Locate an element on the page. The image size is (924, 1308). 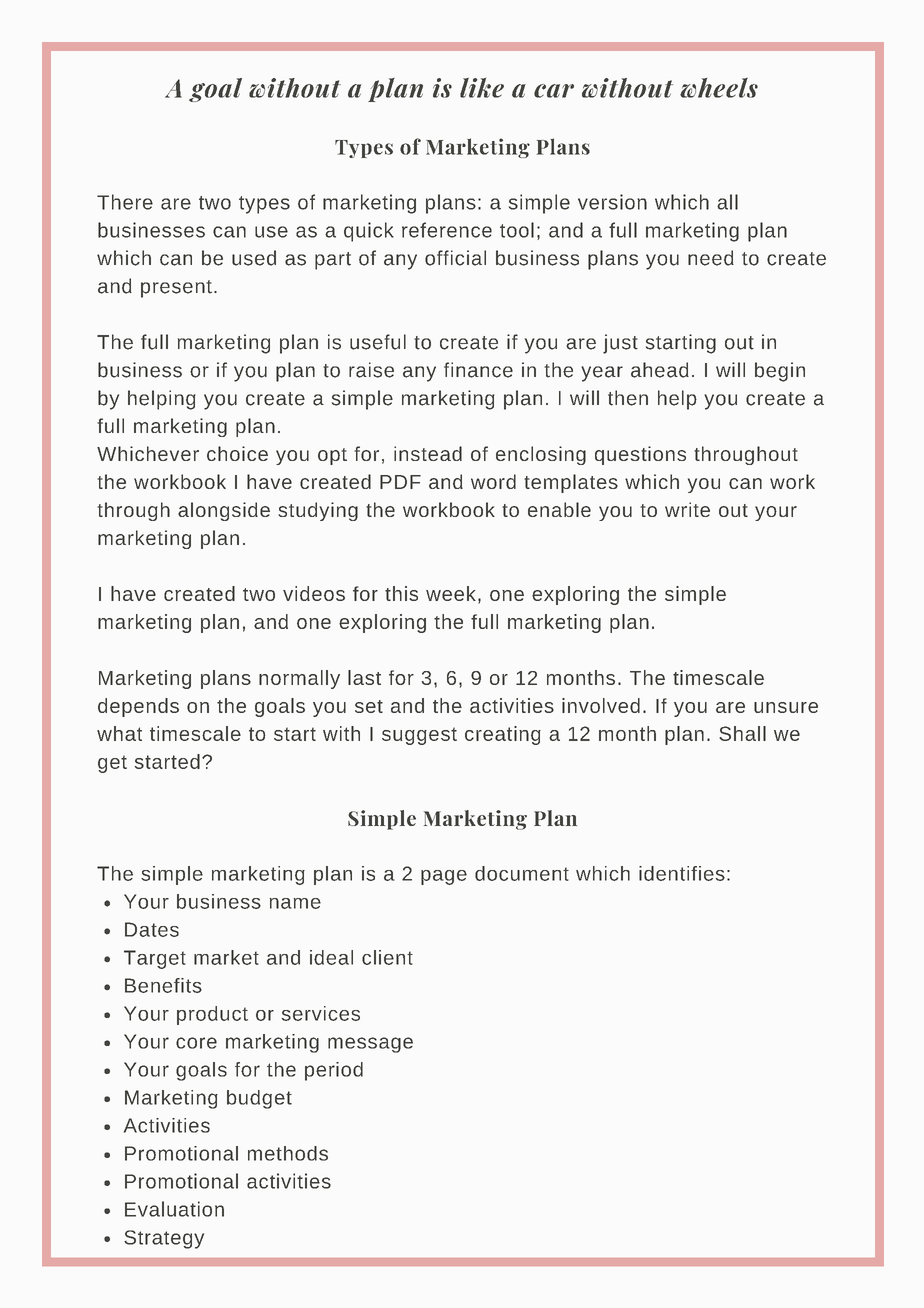
There is located at coordinates (125, 202).
